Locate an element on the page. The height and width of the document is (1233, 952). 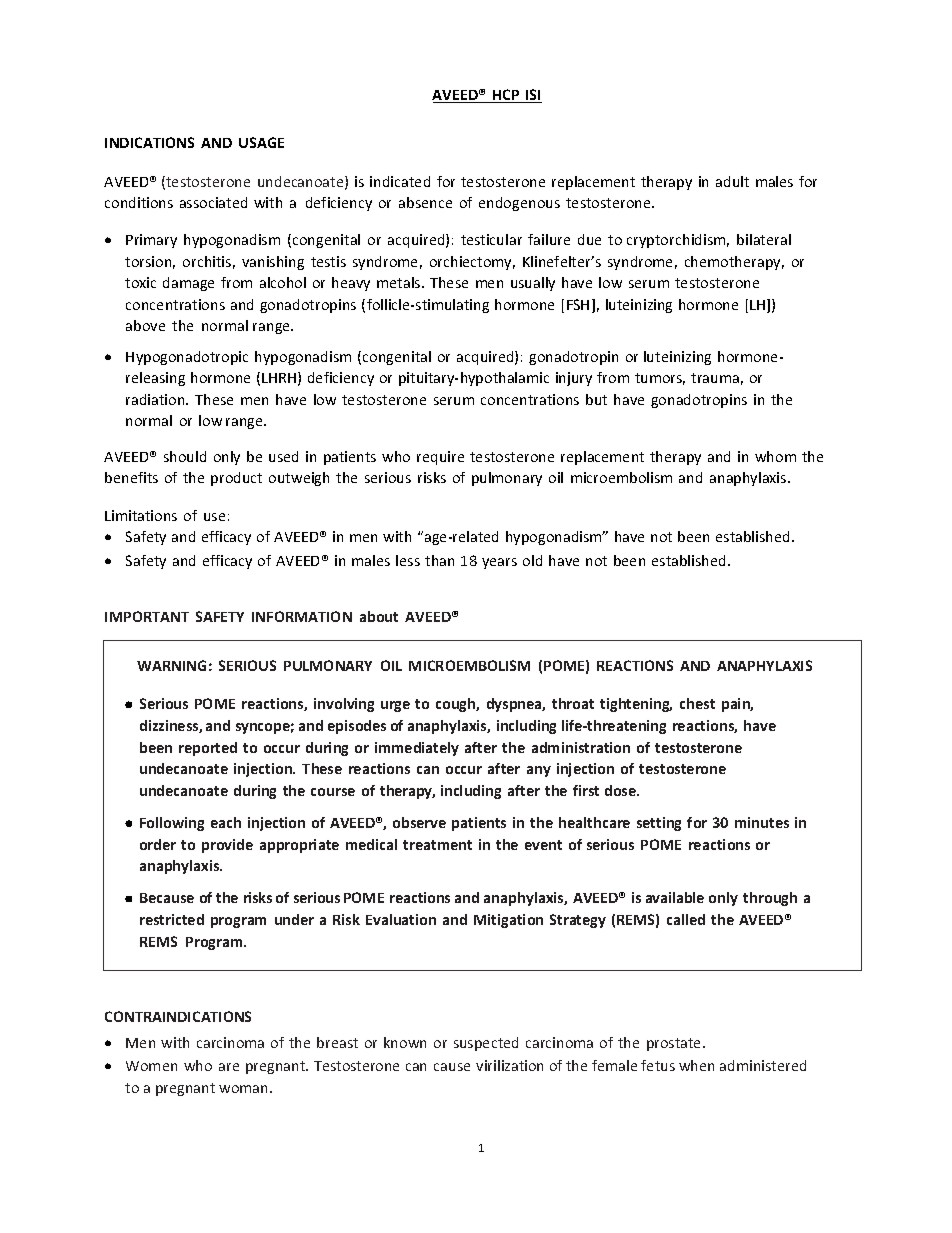
HCP is located at coordinates (506, 96).
